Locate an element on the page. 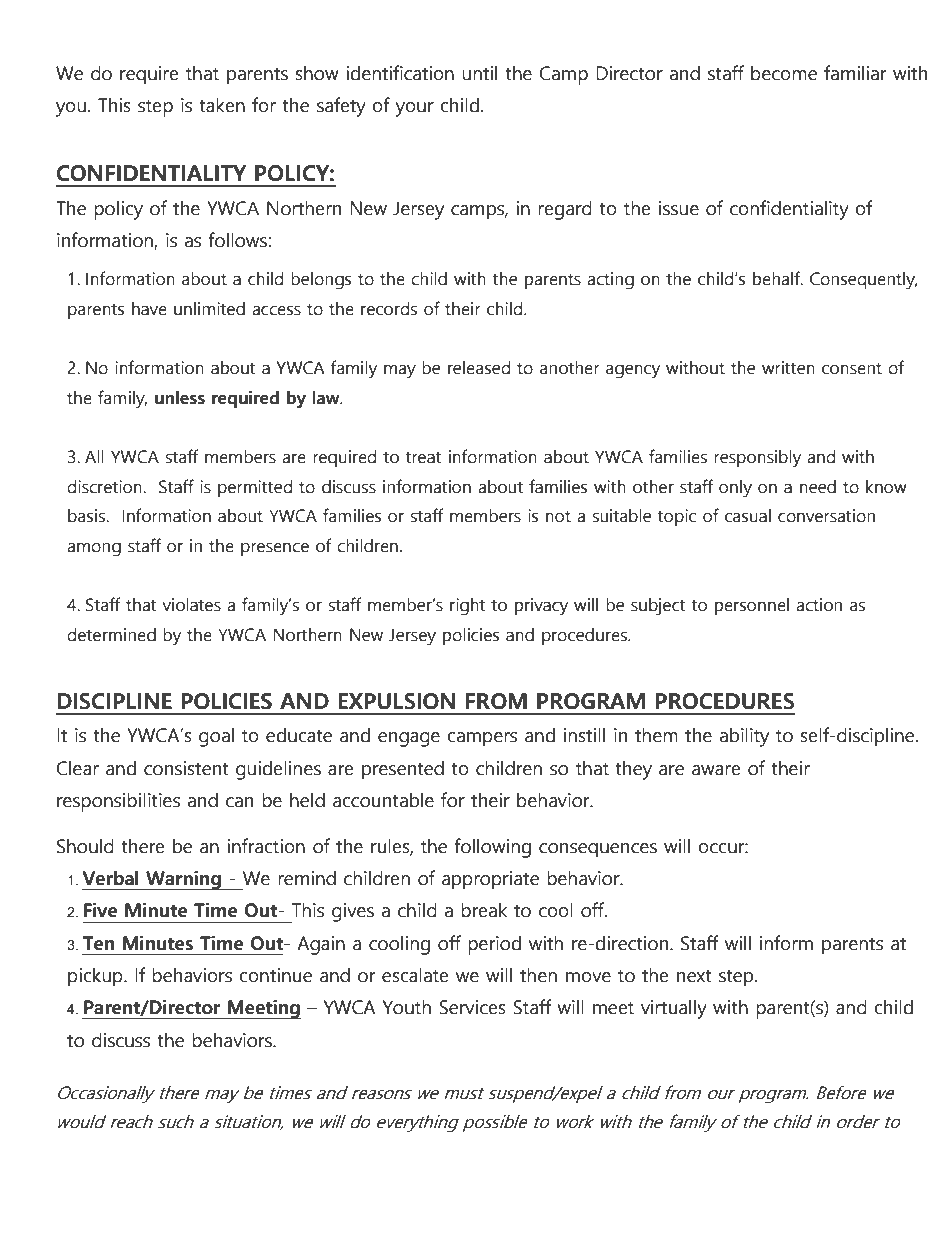 The width and height of the page is (952, 1233). taken is located at coordinates (222, 105).
